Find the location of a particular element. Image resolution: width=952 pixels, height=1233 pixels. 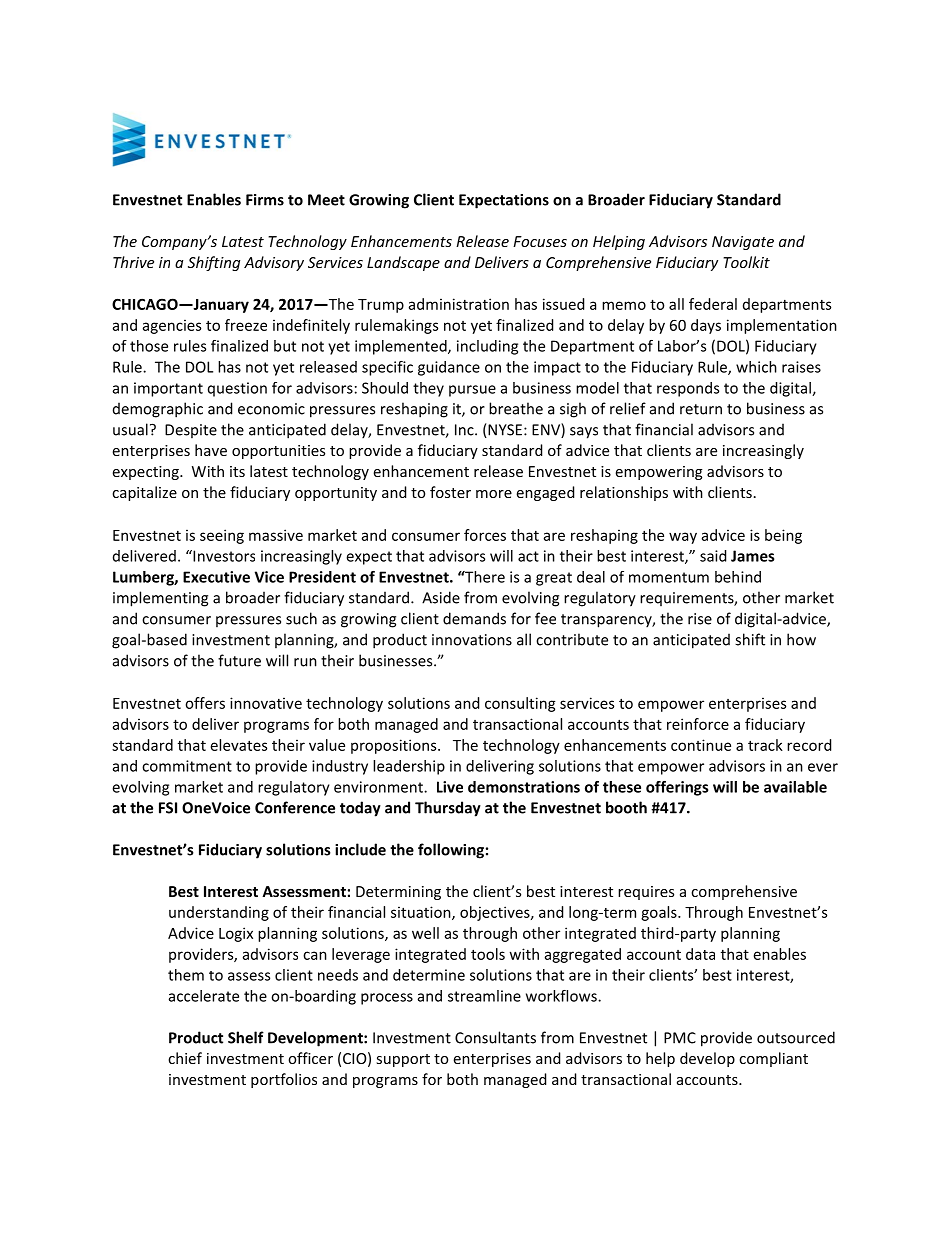

chief is located at coordinates (185, 1058).
